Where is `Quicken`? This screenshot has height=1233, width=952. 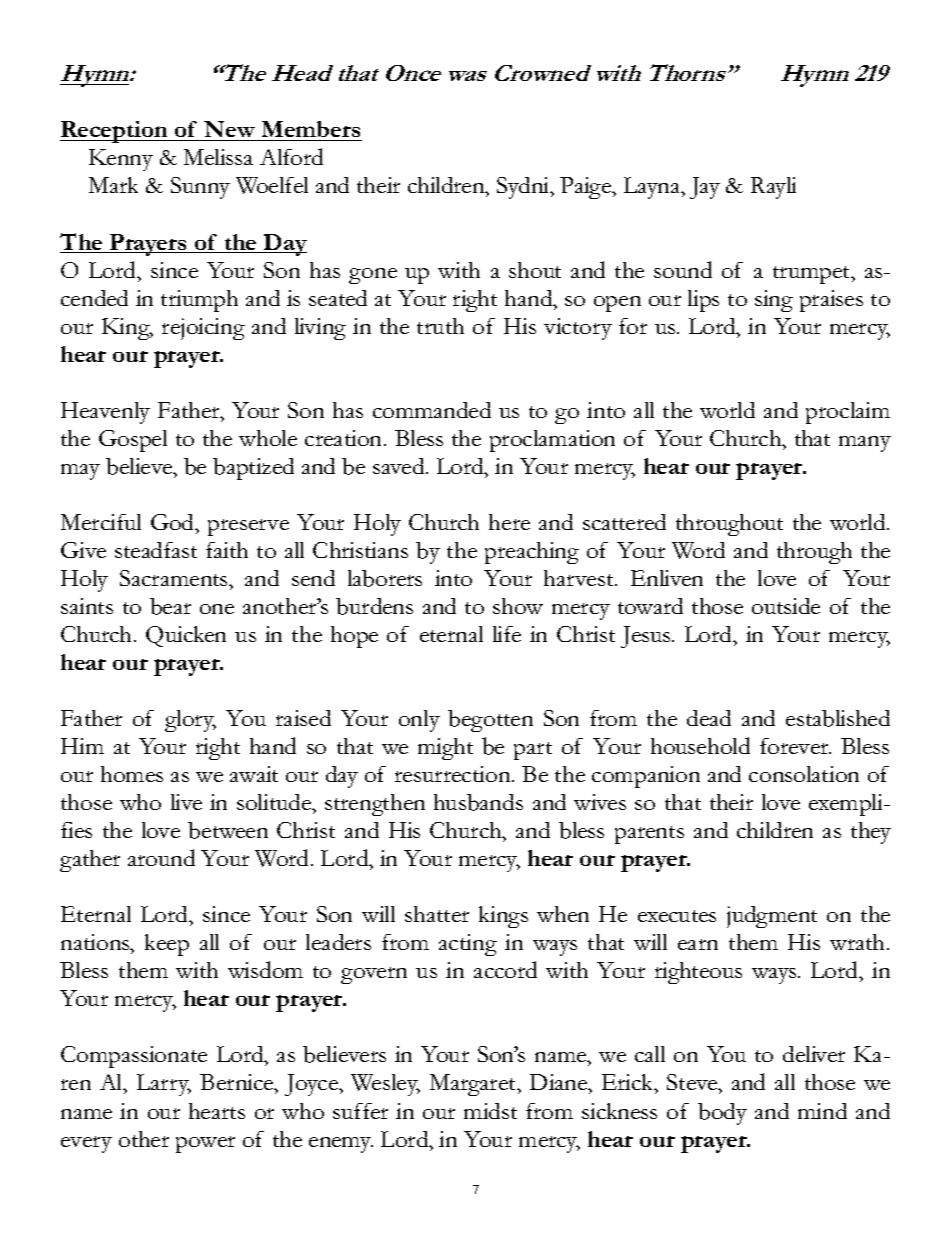 Quicken is located at coordinates (186, 636).
